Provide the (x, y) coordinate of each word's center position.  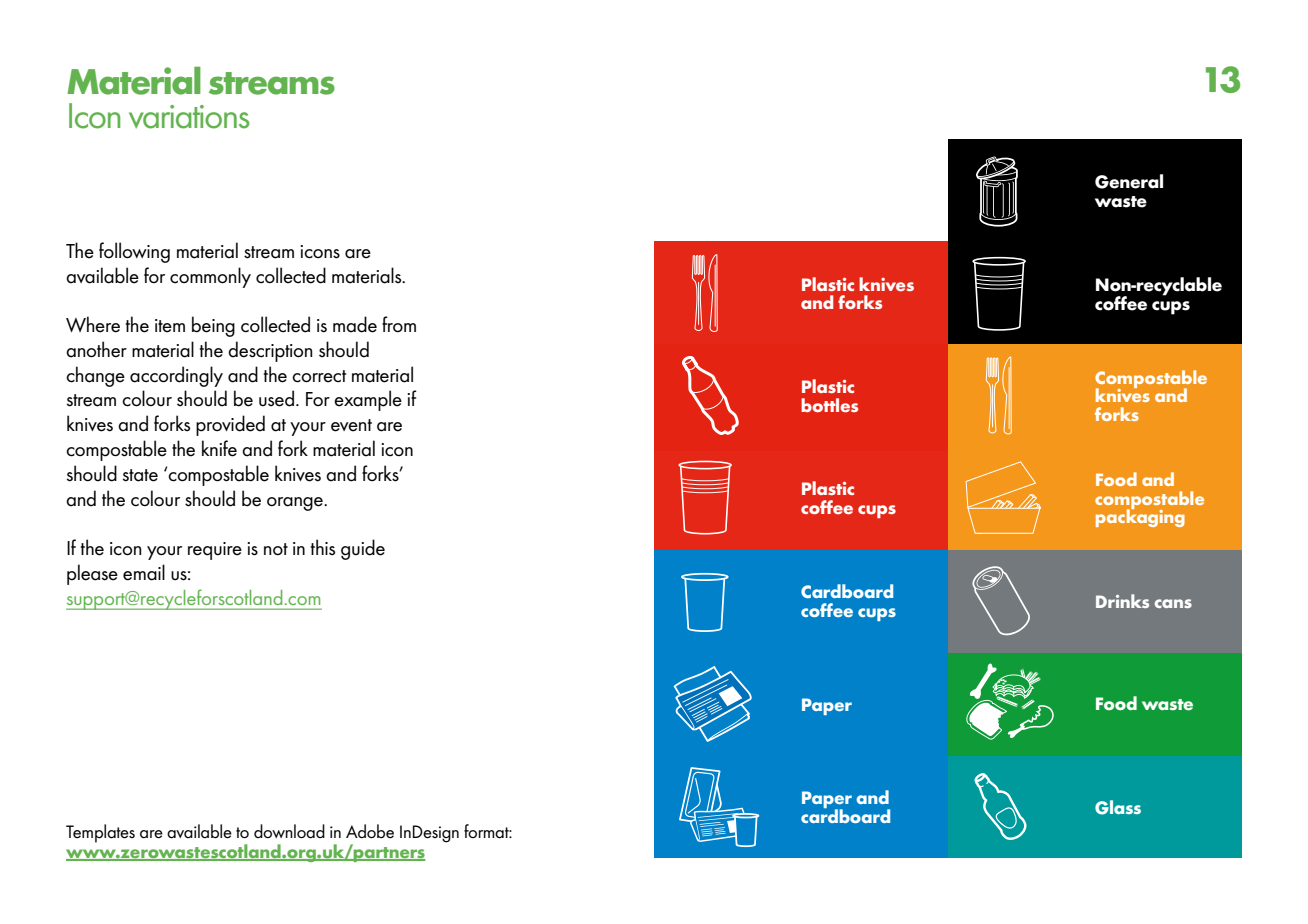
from (399, 324)
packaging (1140, 517)
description (270, 351)
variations (189, 117)
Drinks (1122, 601)
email (144, 572)
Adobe (370, 831)
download (289, 831)
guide (363, 549)
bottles (829, 405)
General (1129, 181)
